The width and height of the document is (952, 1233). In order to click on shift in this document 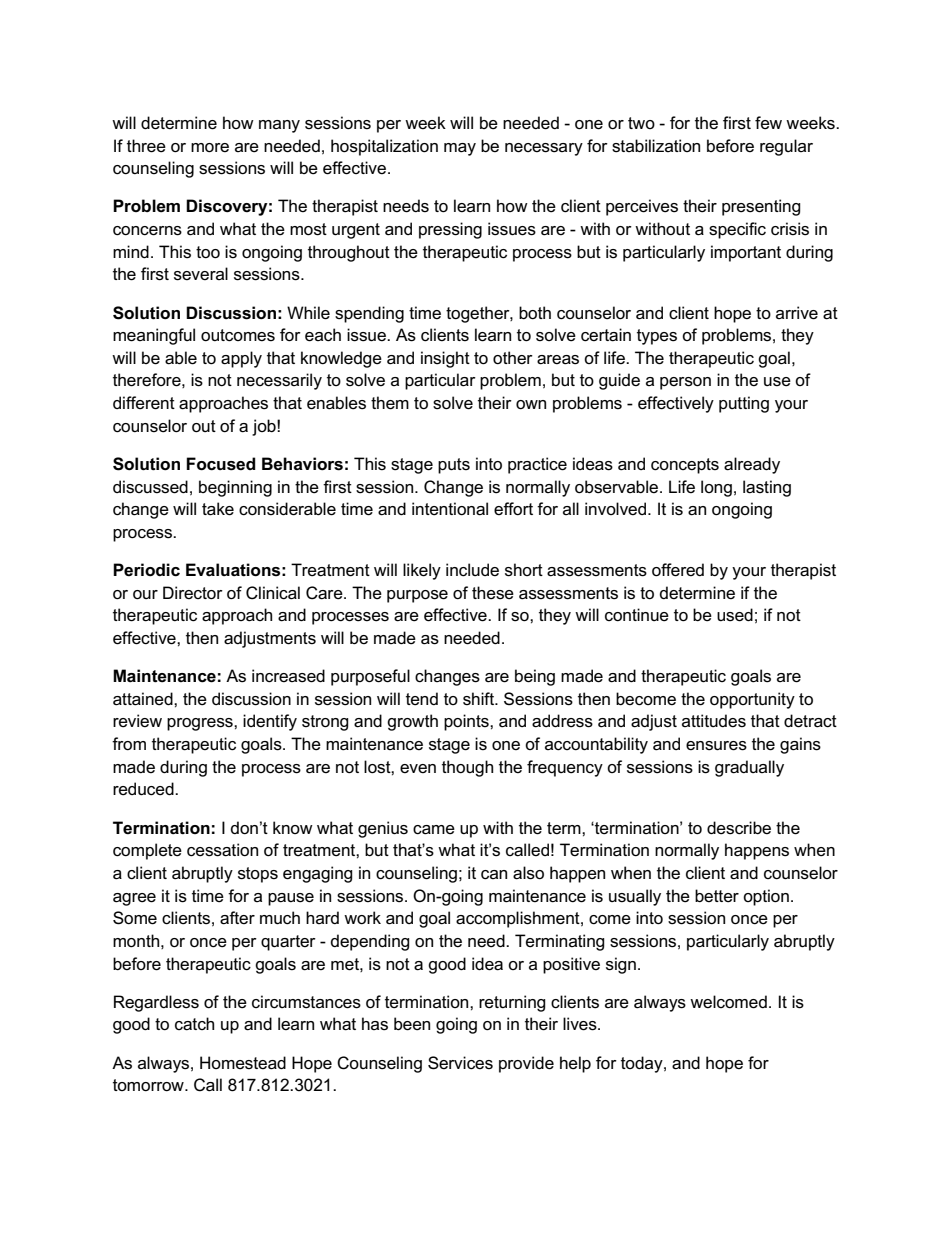, I will do `click(479, 699)`.
